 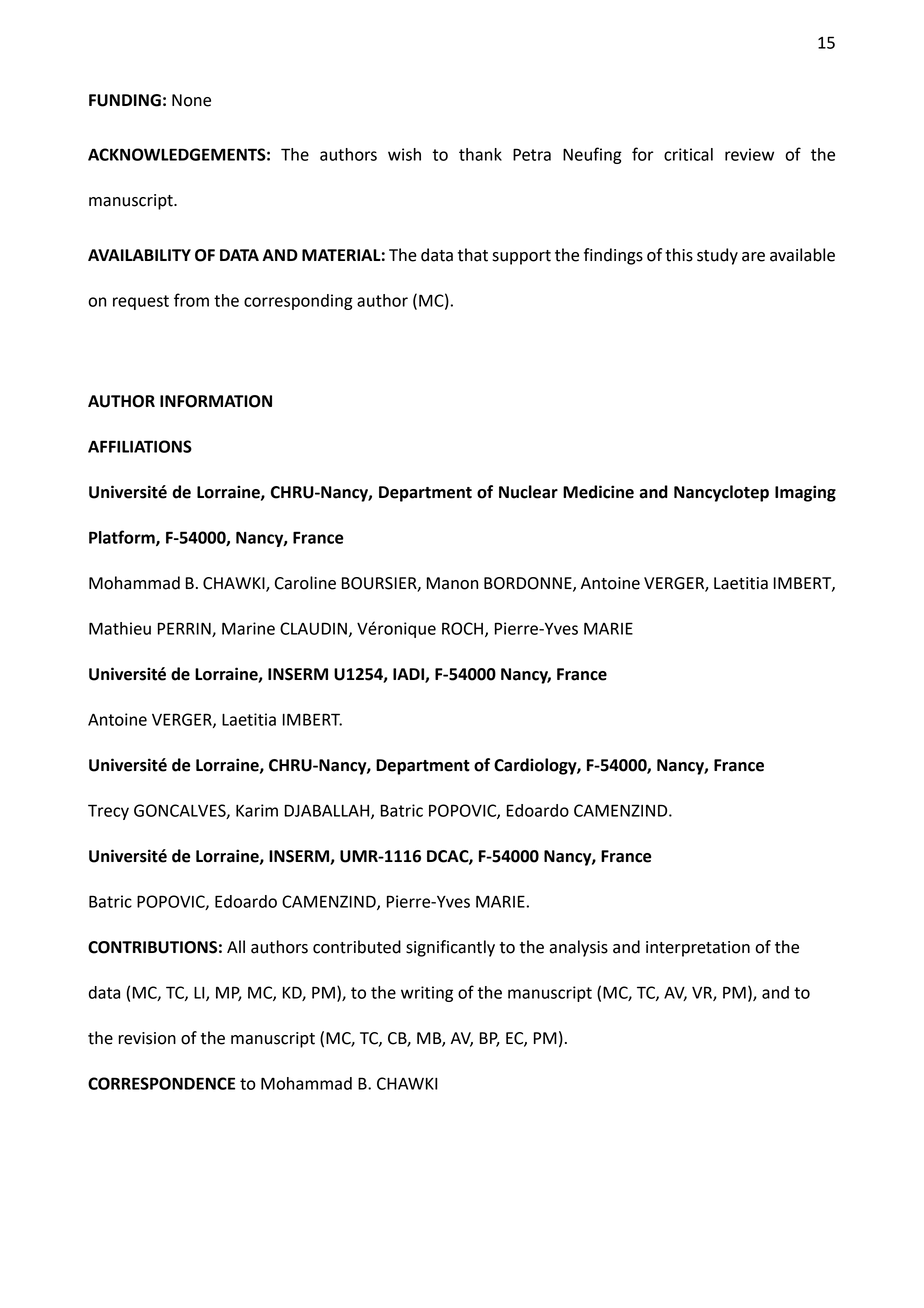 I want to click on Imaging, so click(x=805, y=493).
